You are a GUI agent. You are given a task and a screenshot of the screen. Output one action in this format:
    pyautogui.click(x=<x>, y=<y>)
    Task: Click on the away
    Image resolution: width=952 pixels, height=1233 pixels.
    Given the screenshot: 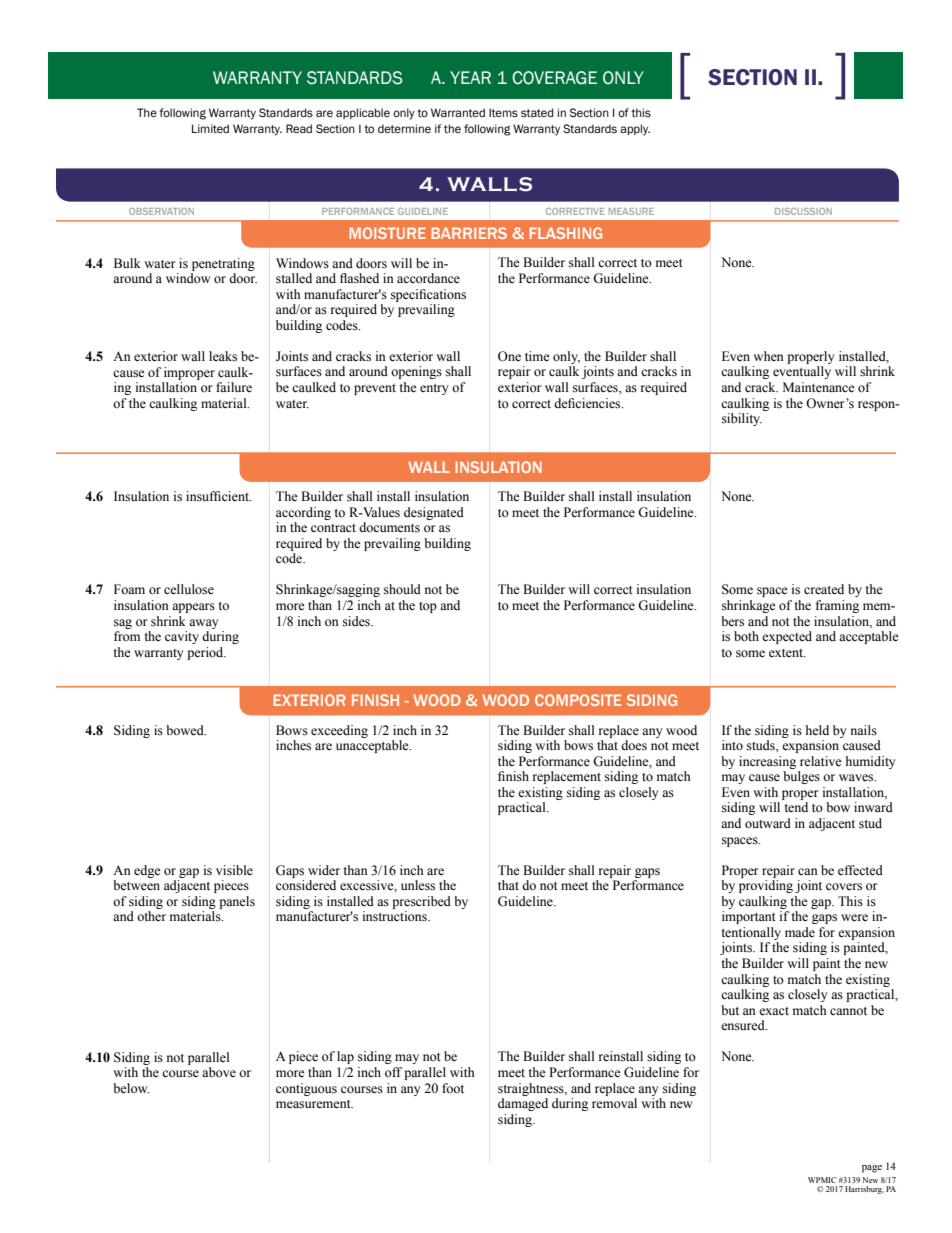 What is the action you would take?
    pyautogui.click(x=204, y=624)
